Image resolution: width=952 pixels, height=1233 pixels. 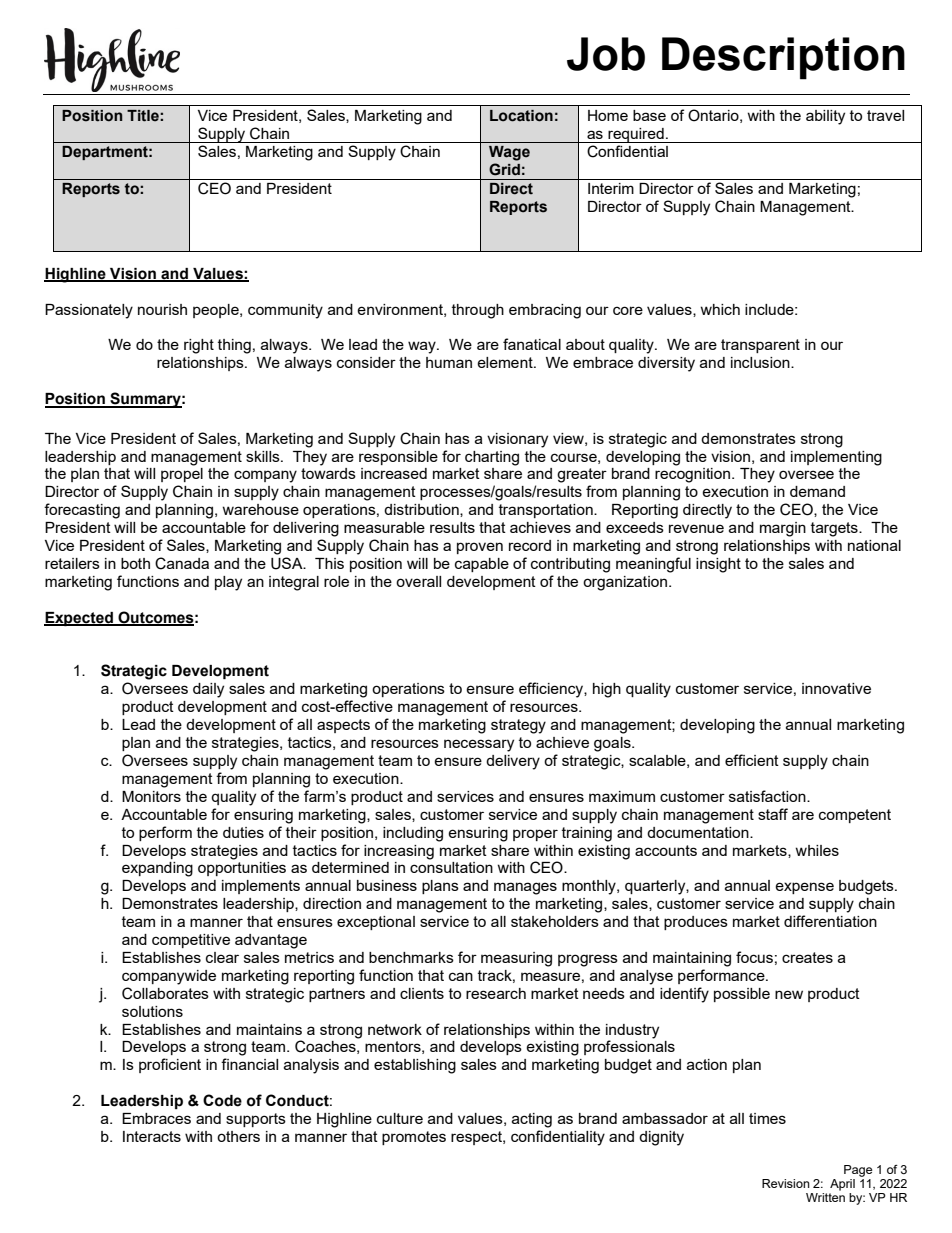 I want to click on element, so click(x=506, y=362).
